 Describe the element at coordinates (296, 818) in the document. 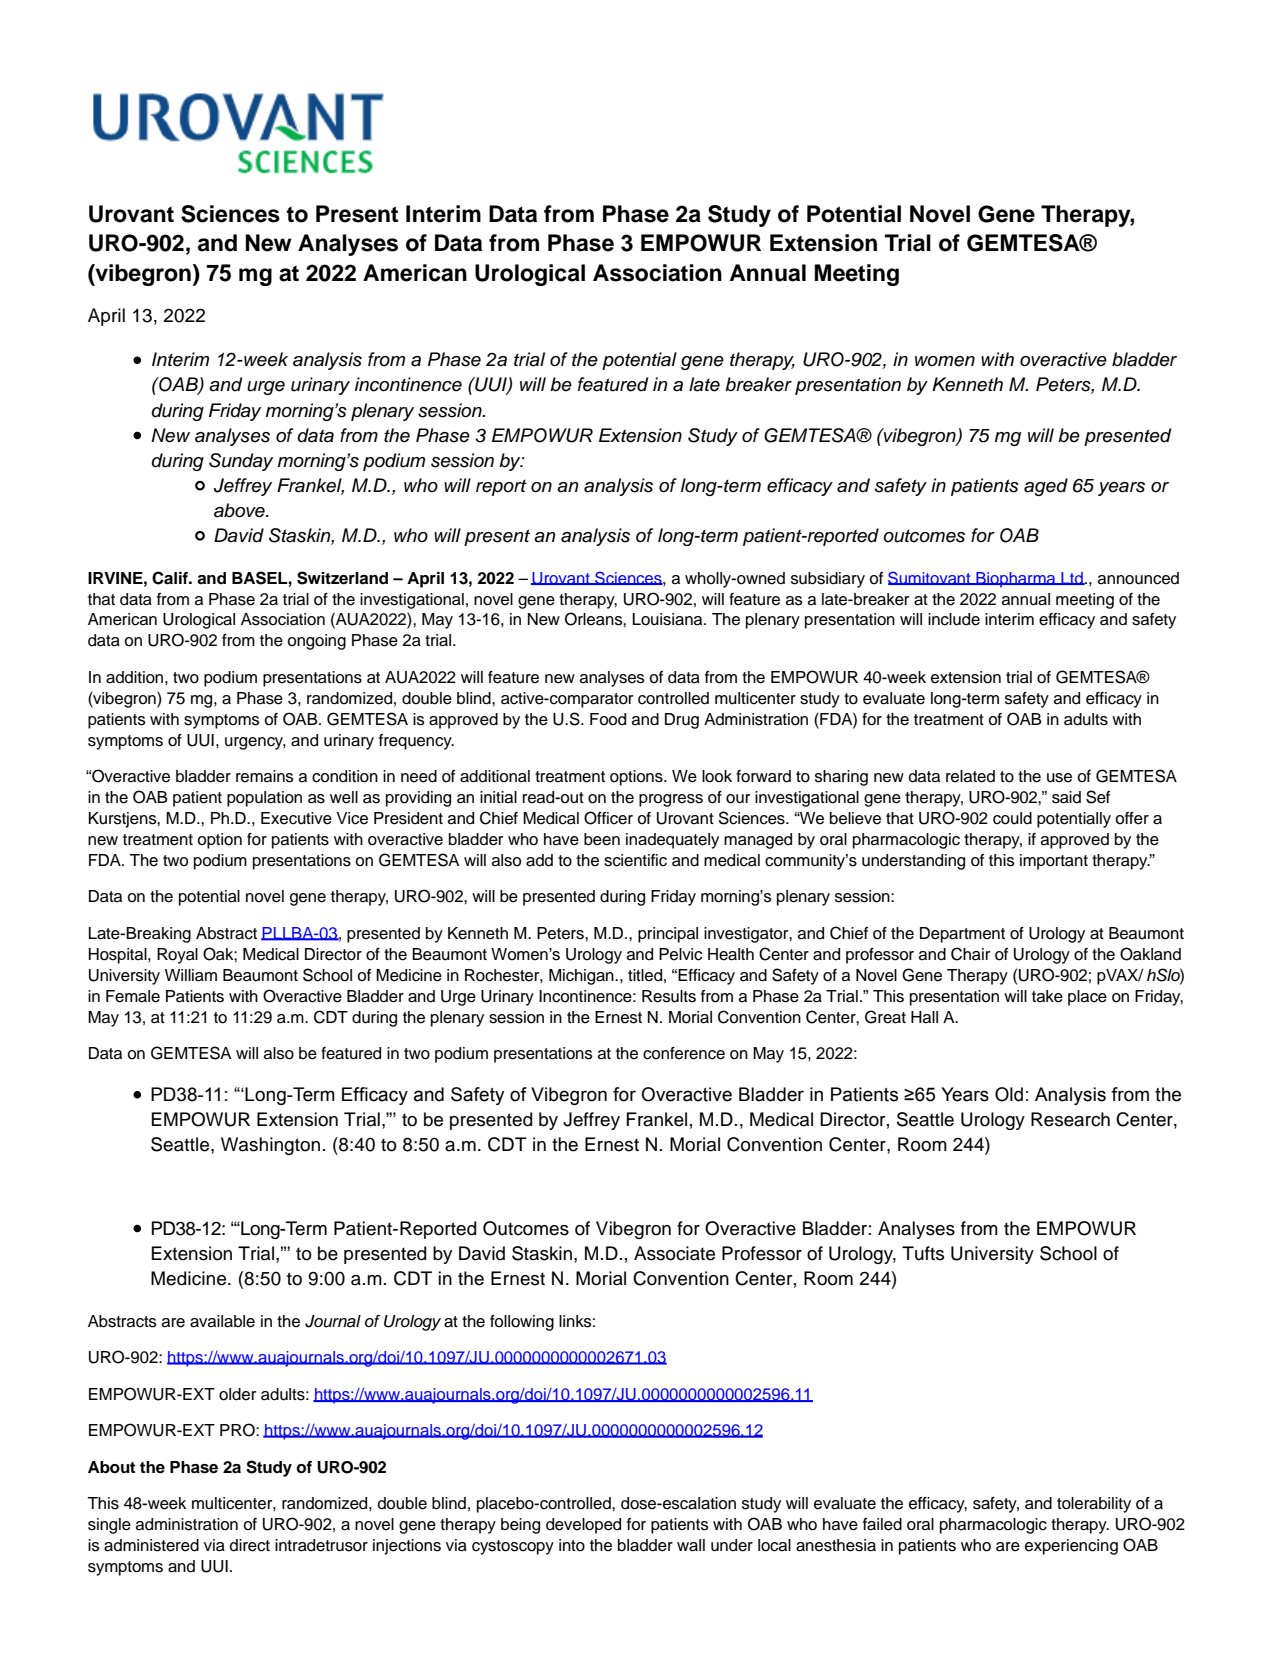

I see `Executive` at that location.
